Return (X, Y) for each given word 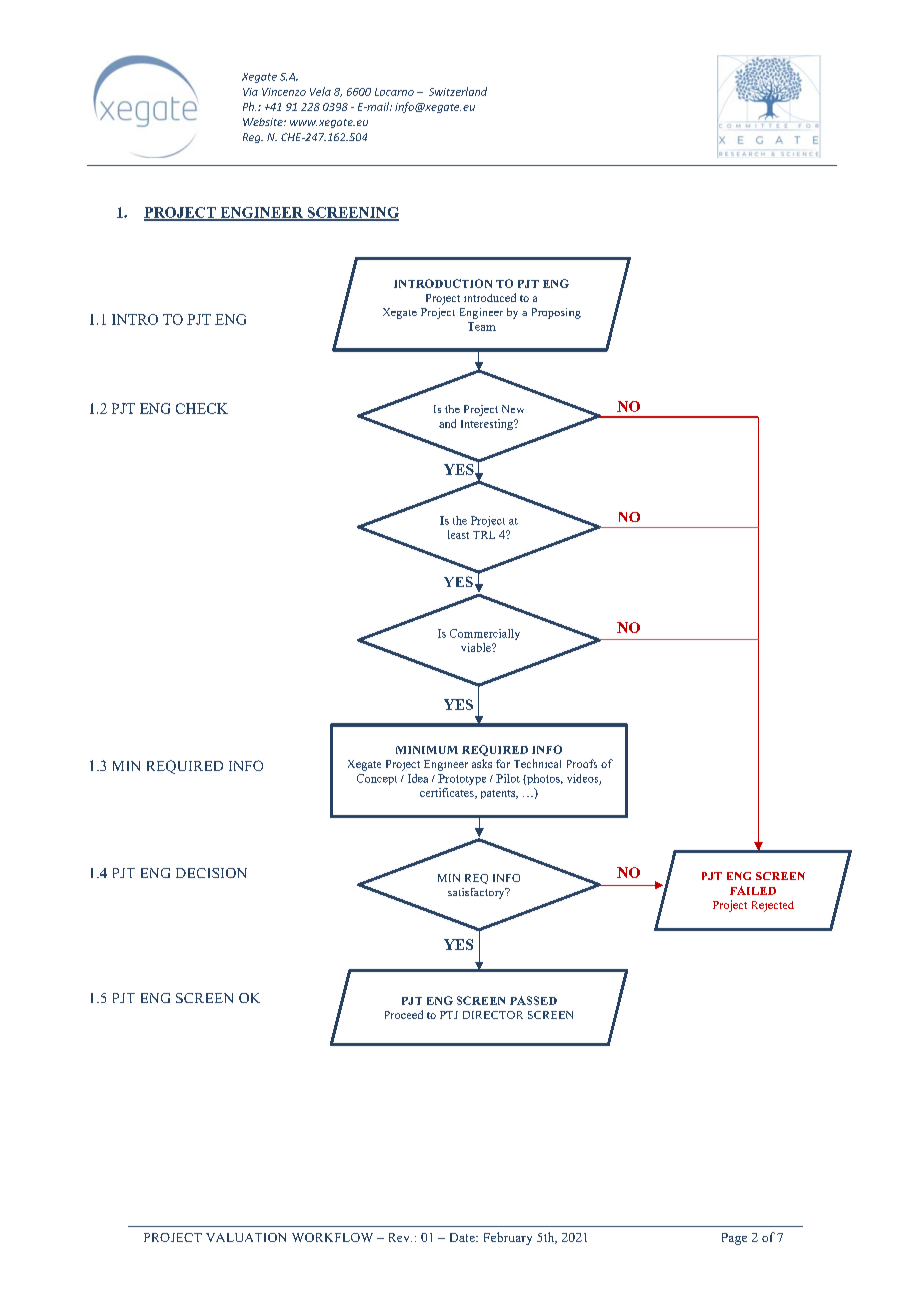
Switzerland (458, 91)
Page (734, 1239)
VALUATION (246, 1237)
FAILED (753, 890)
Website (264, 122)
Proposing (556, 313)
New (513, 409)
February (508, 1238)
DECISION (211, 873)
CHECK (202, 408)
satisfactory (477, 893)
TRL (484, 535)
